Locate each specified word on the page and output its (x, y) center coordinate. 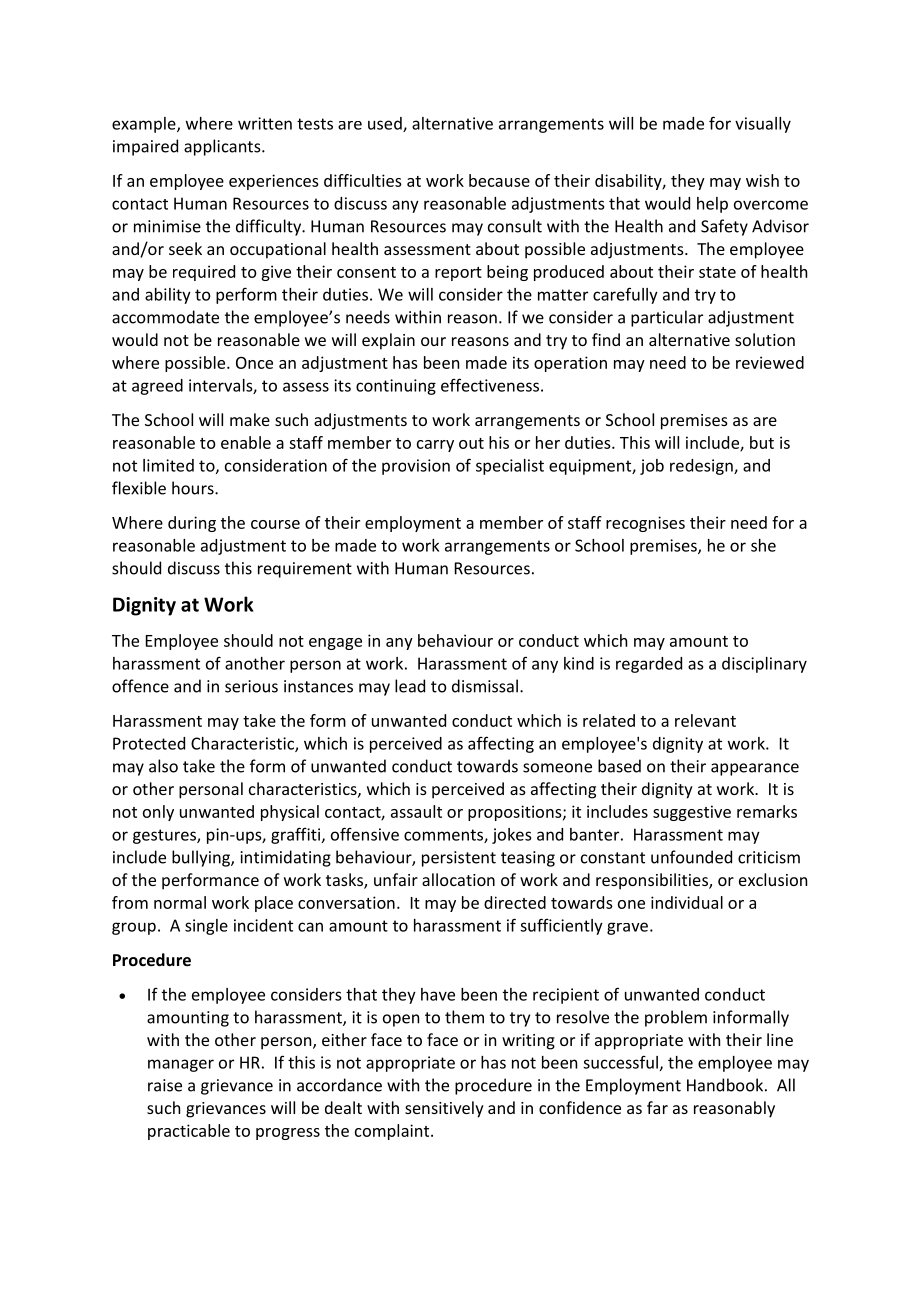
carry (435, 446)
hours (194, 488)
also (163, 766)
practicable (189, 1132)
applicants (223, 147)
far (657, 1107)
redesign (702, 467)
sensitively (444, 1109)
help (712, 205)
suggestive (692, 813)
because (499, 180)
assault (416, 811)
